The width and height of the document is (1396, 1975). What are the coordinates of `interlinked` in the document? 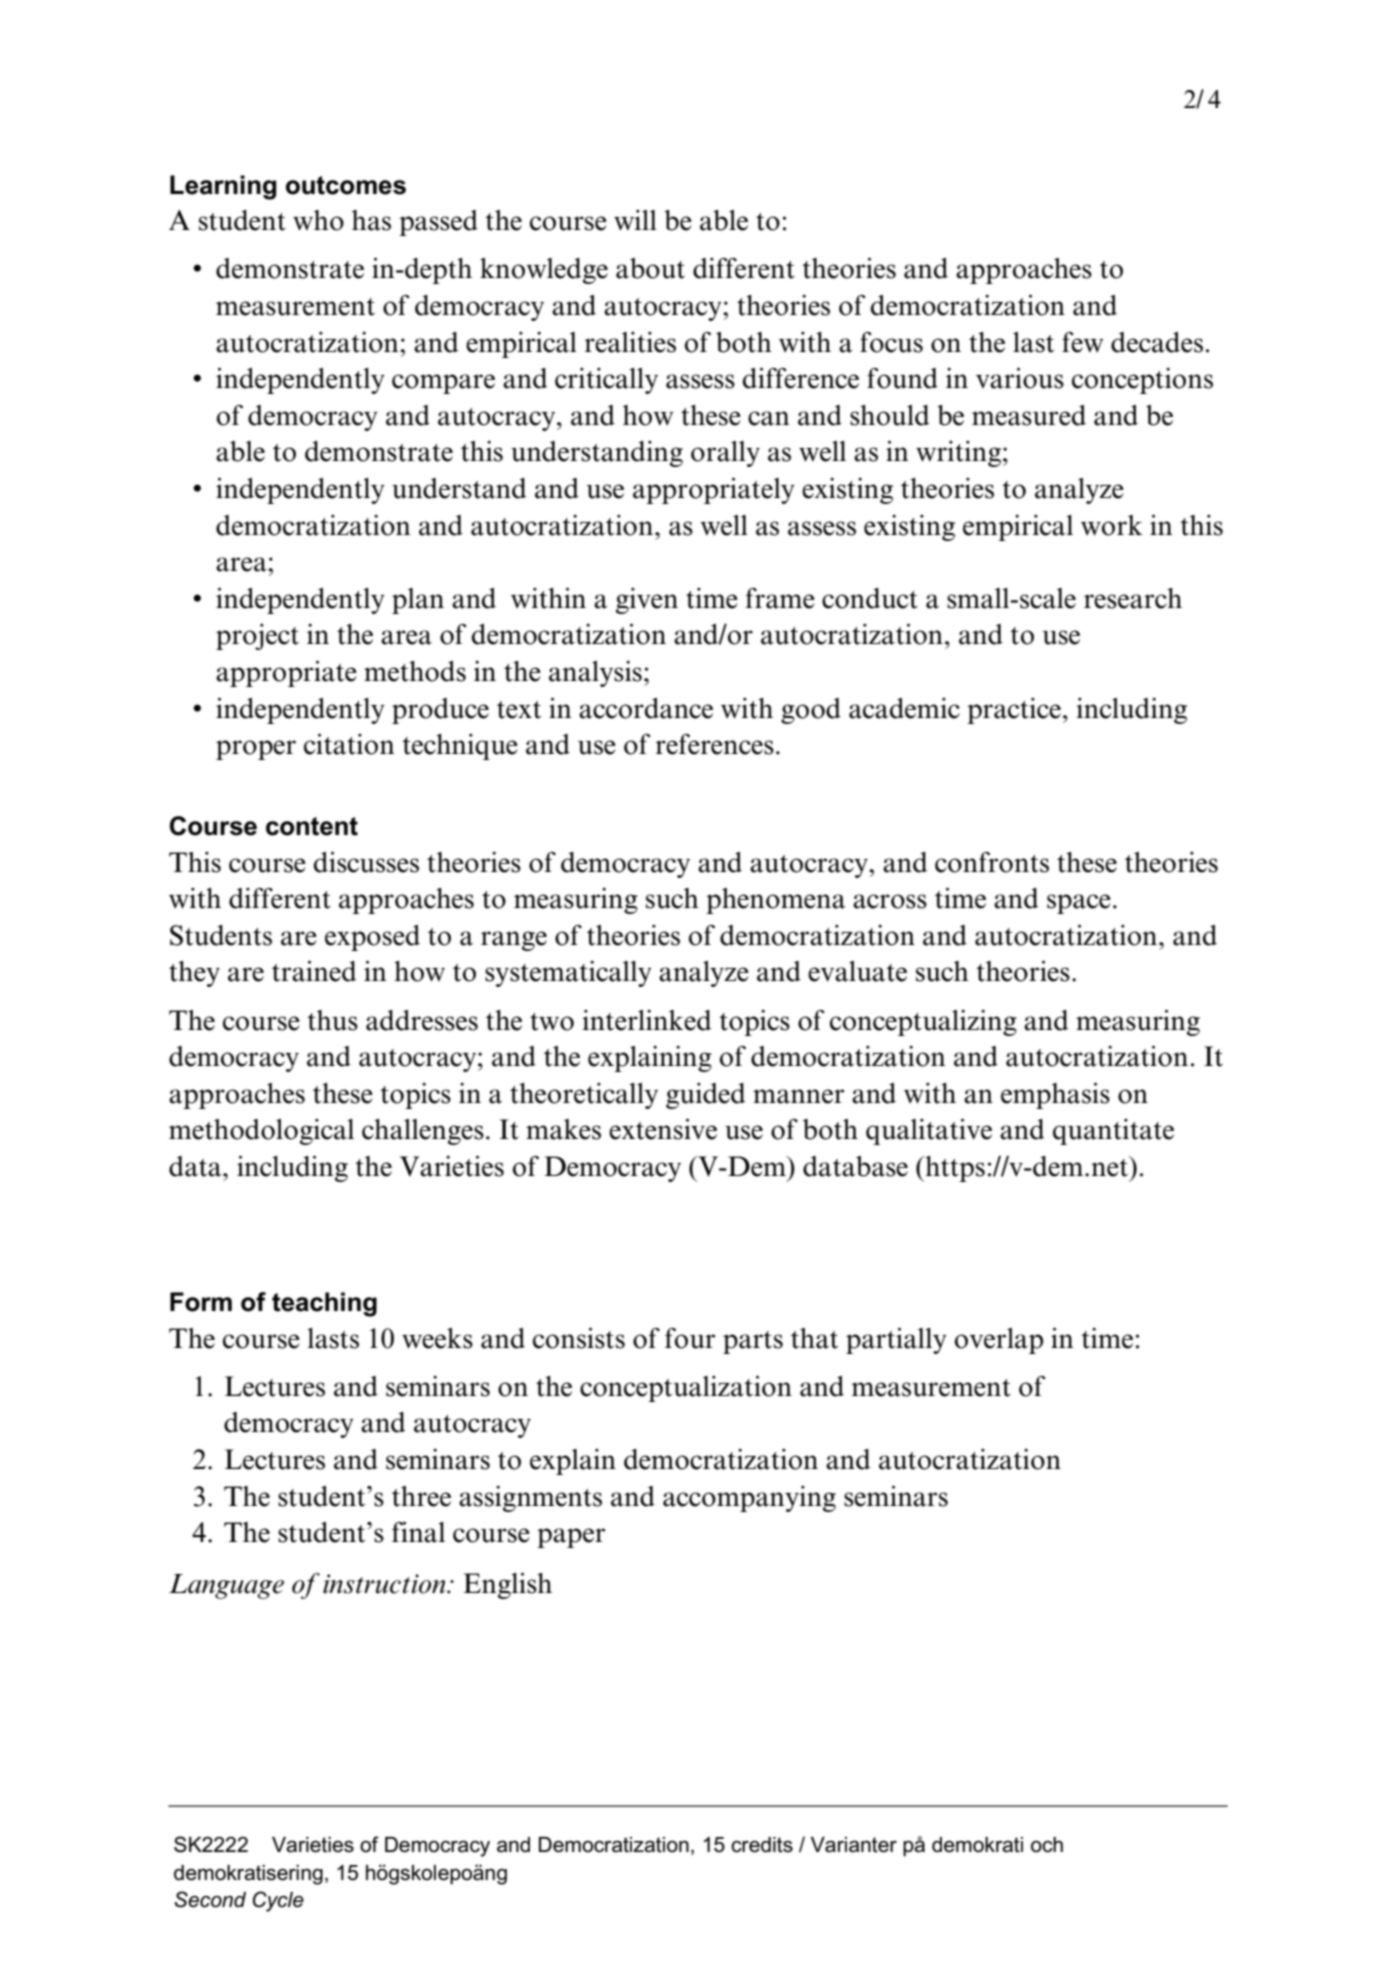 It's located at (647, 1020).
